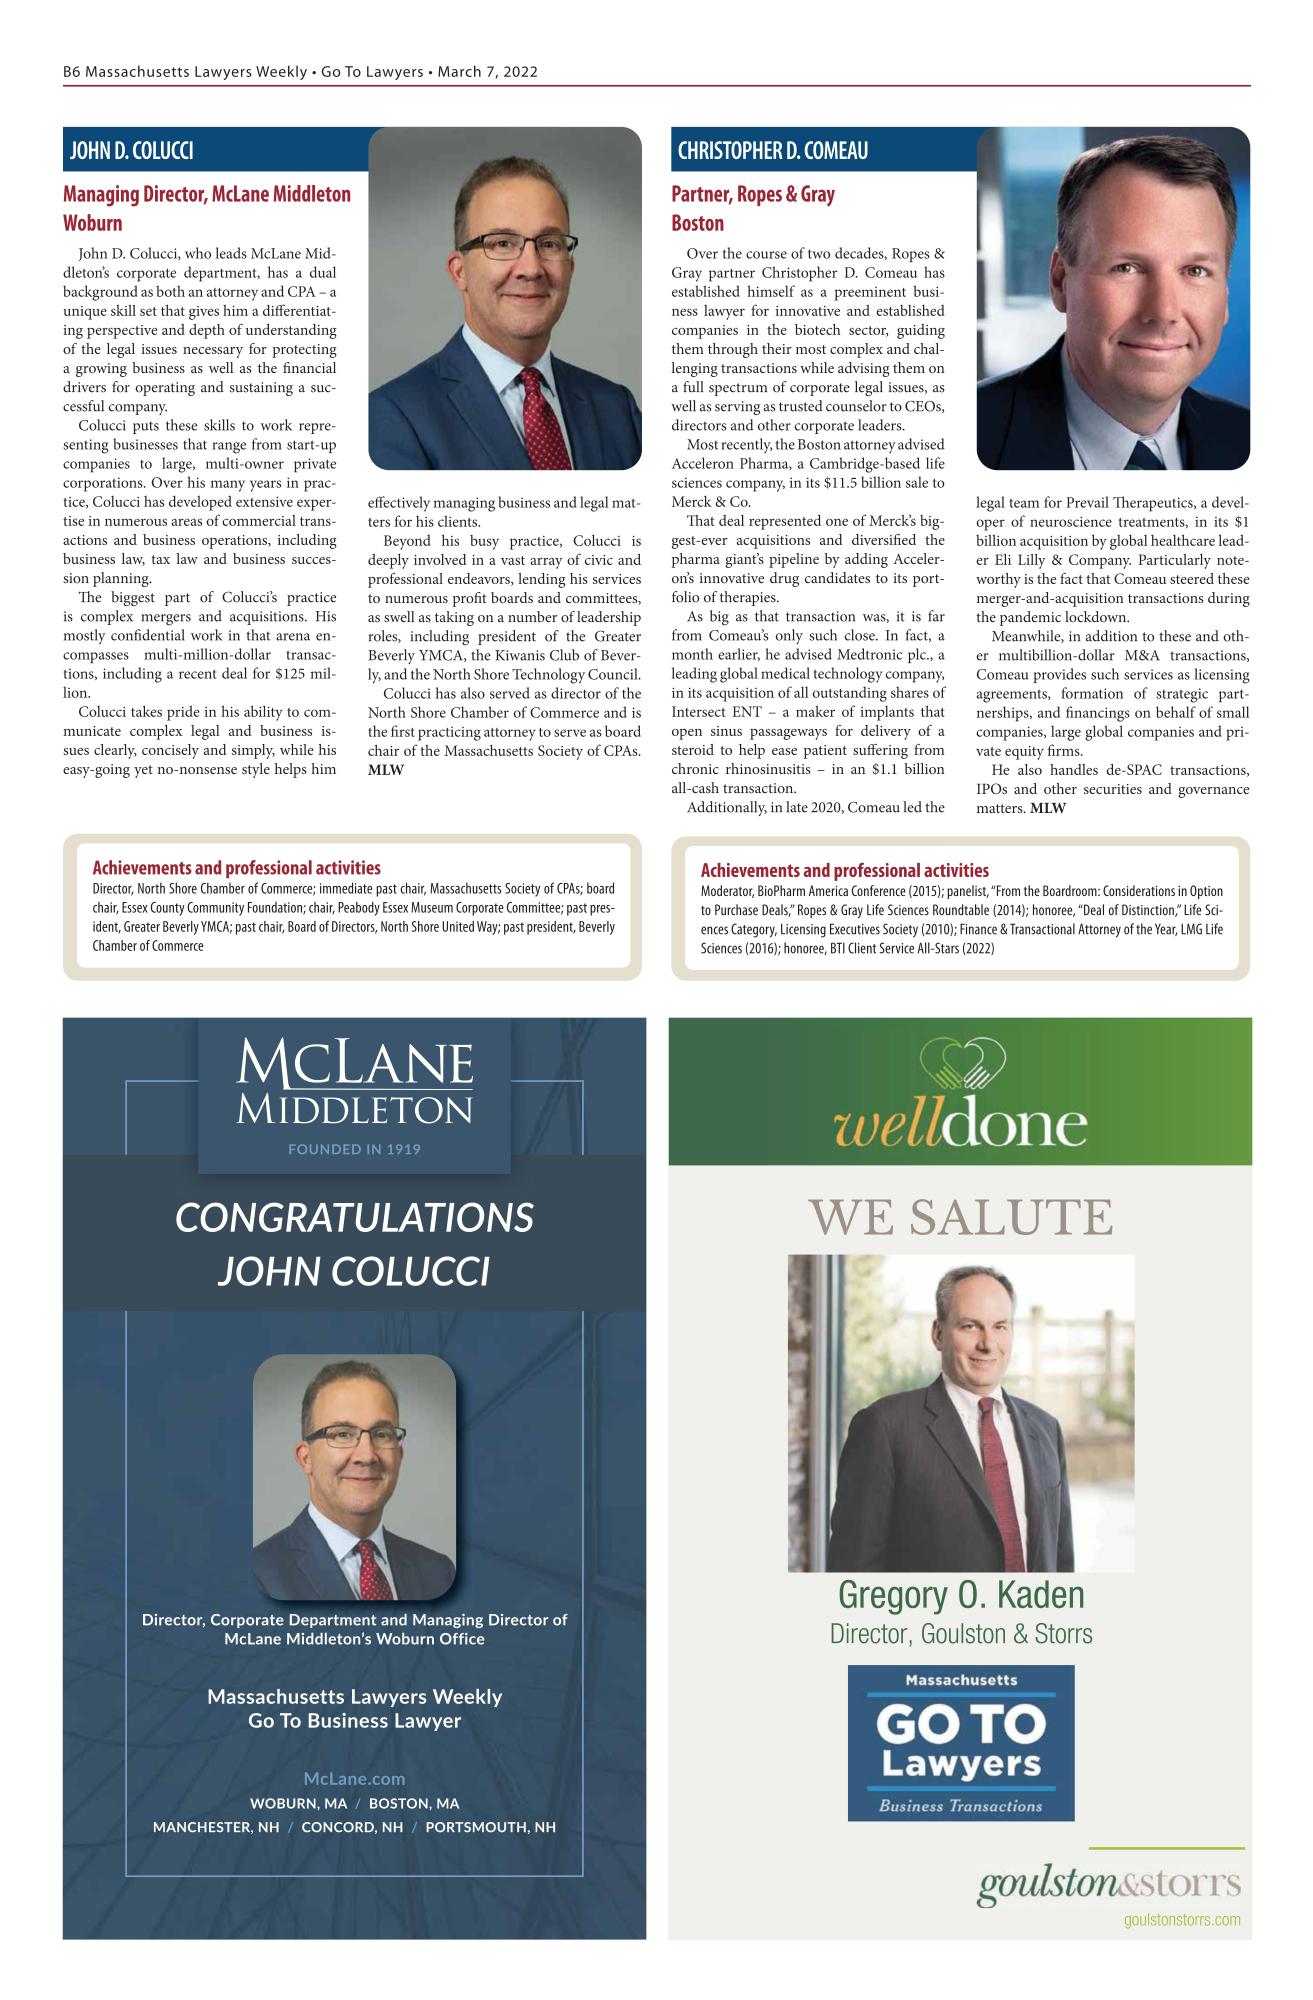  Describe the element at coordinates (727, 891) in the screenshot. I see `Moderator` at that location.
